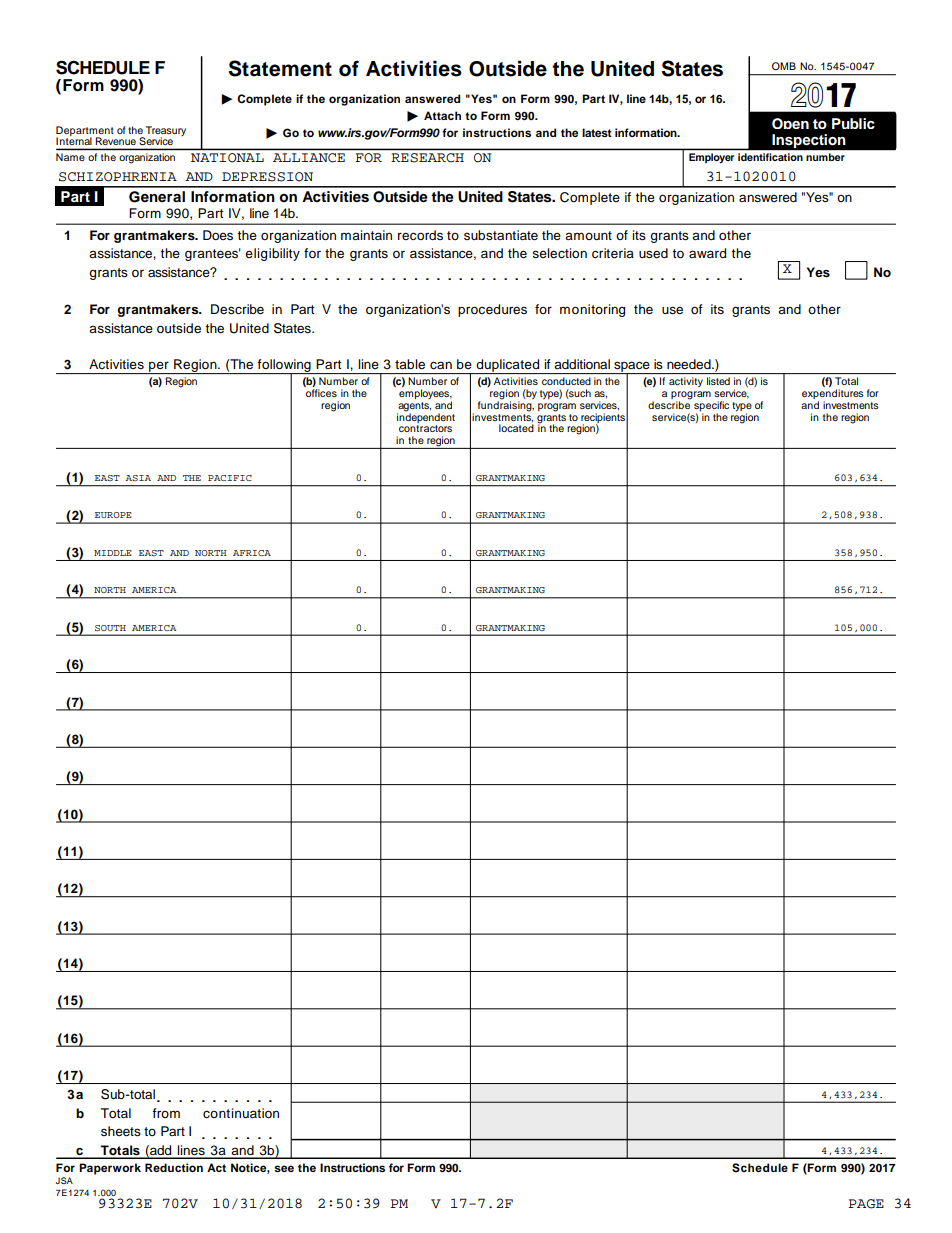 The width and height of the page is (952, 1233). Describe the element at coordinates (866, 1204) in the page. I see `PAGE` at that location.
